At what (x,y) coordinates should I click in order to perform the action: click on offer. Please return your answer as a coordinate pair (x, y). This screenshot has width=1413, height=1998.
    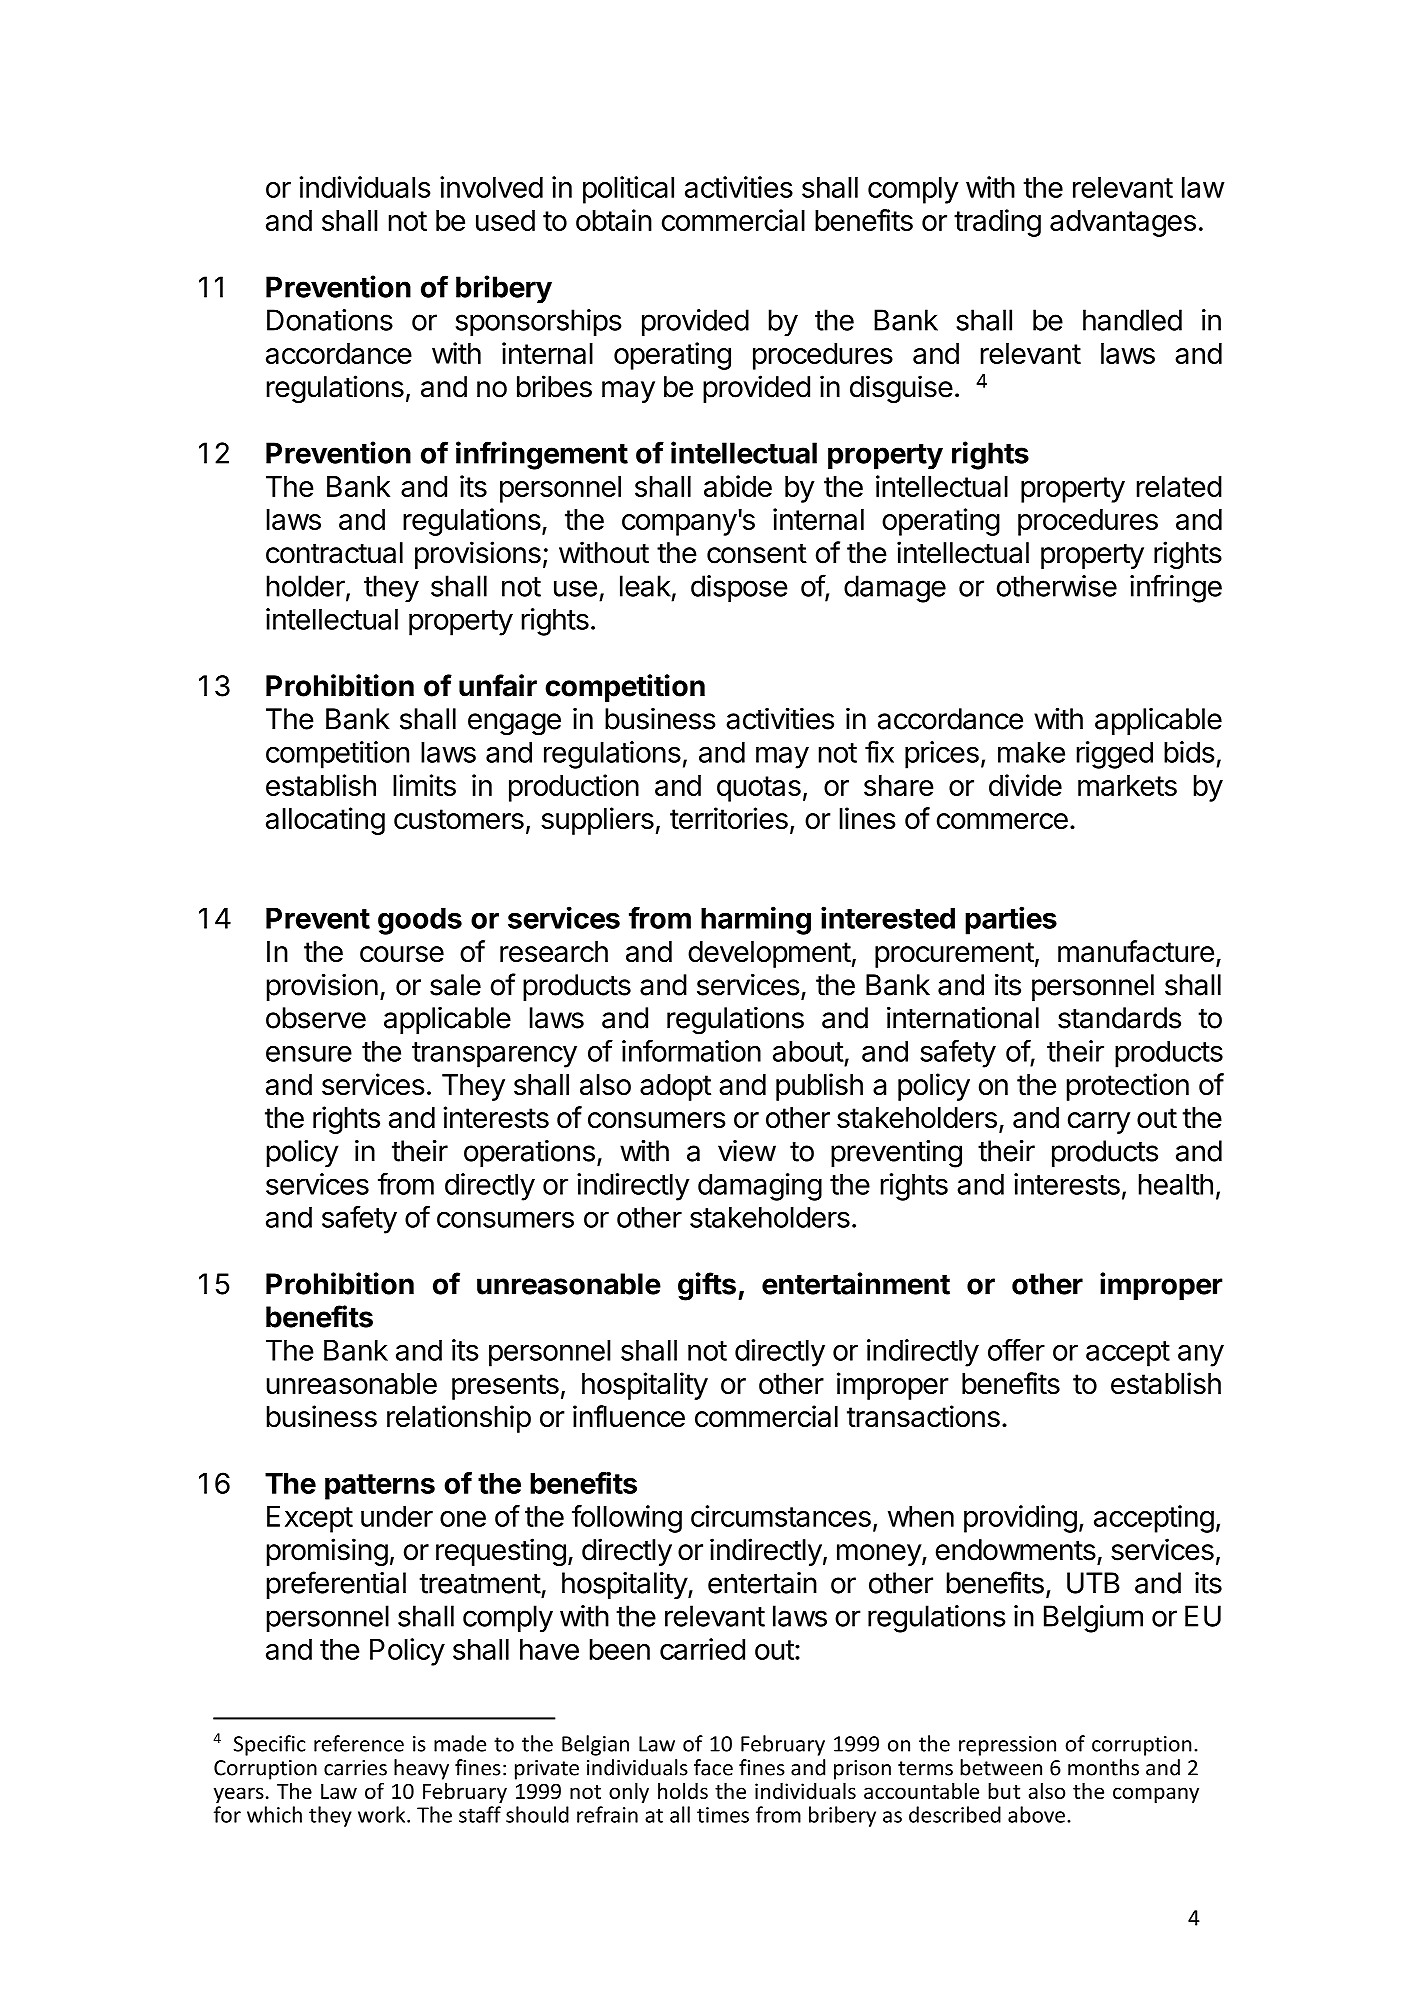
    Looking at the image, I should click on (1016, 1350).
